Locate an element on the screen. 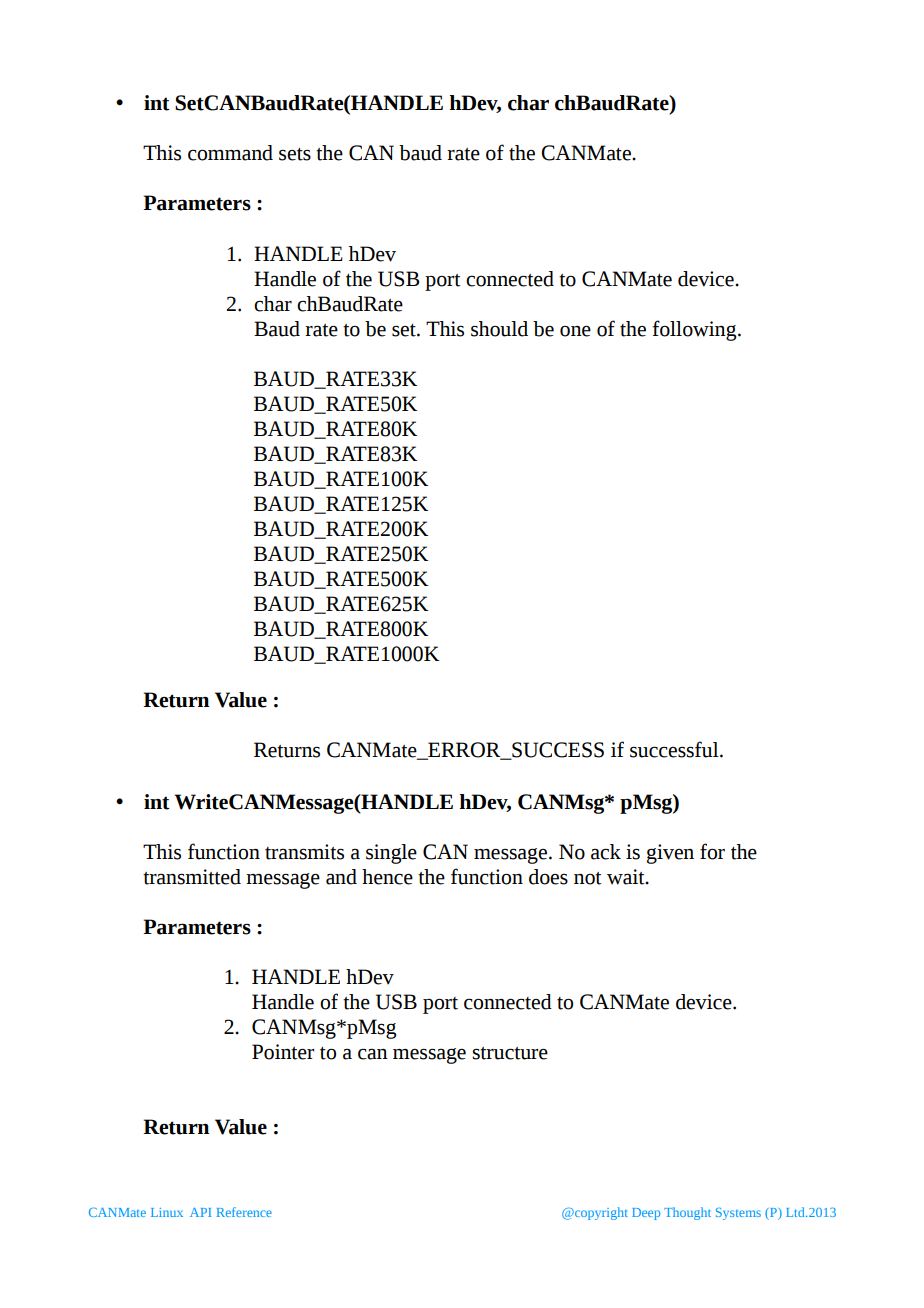 The width and height of the screenshot is (924, 1308). Reference is located at coordinates (244, 1212).
